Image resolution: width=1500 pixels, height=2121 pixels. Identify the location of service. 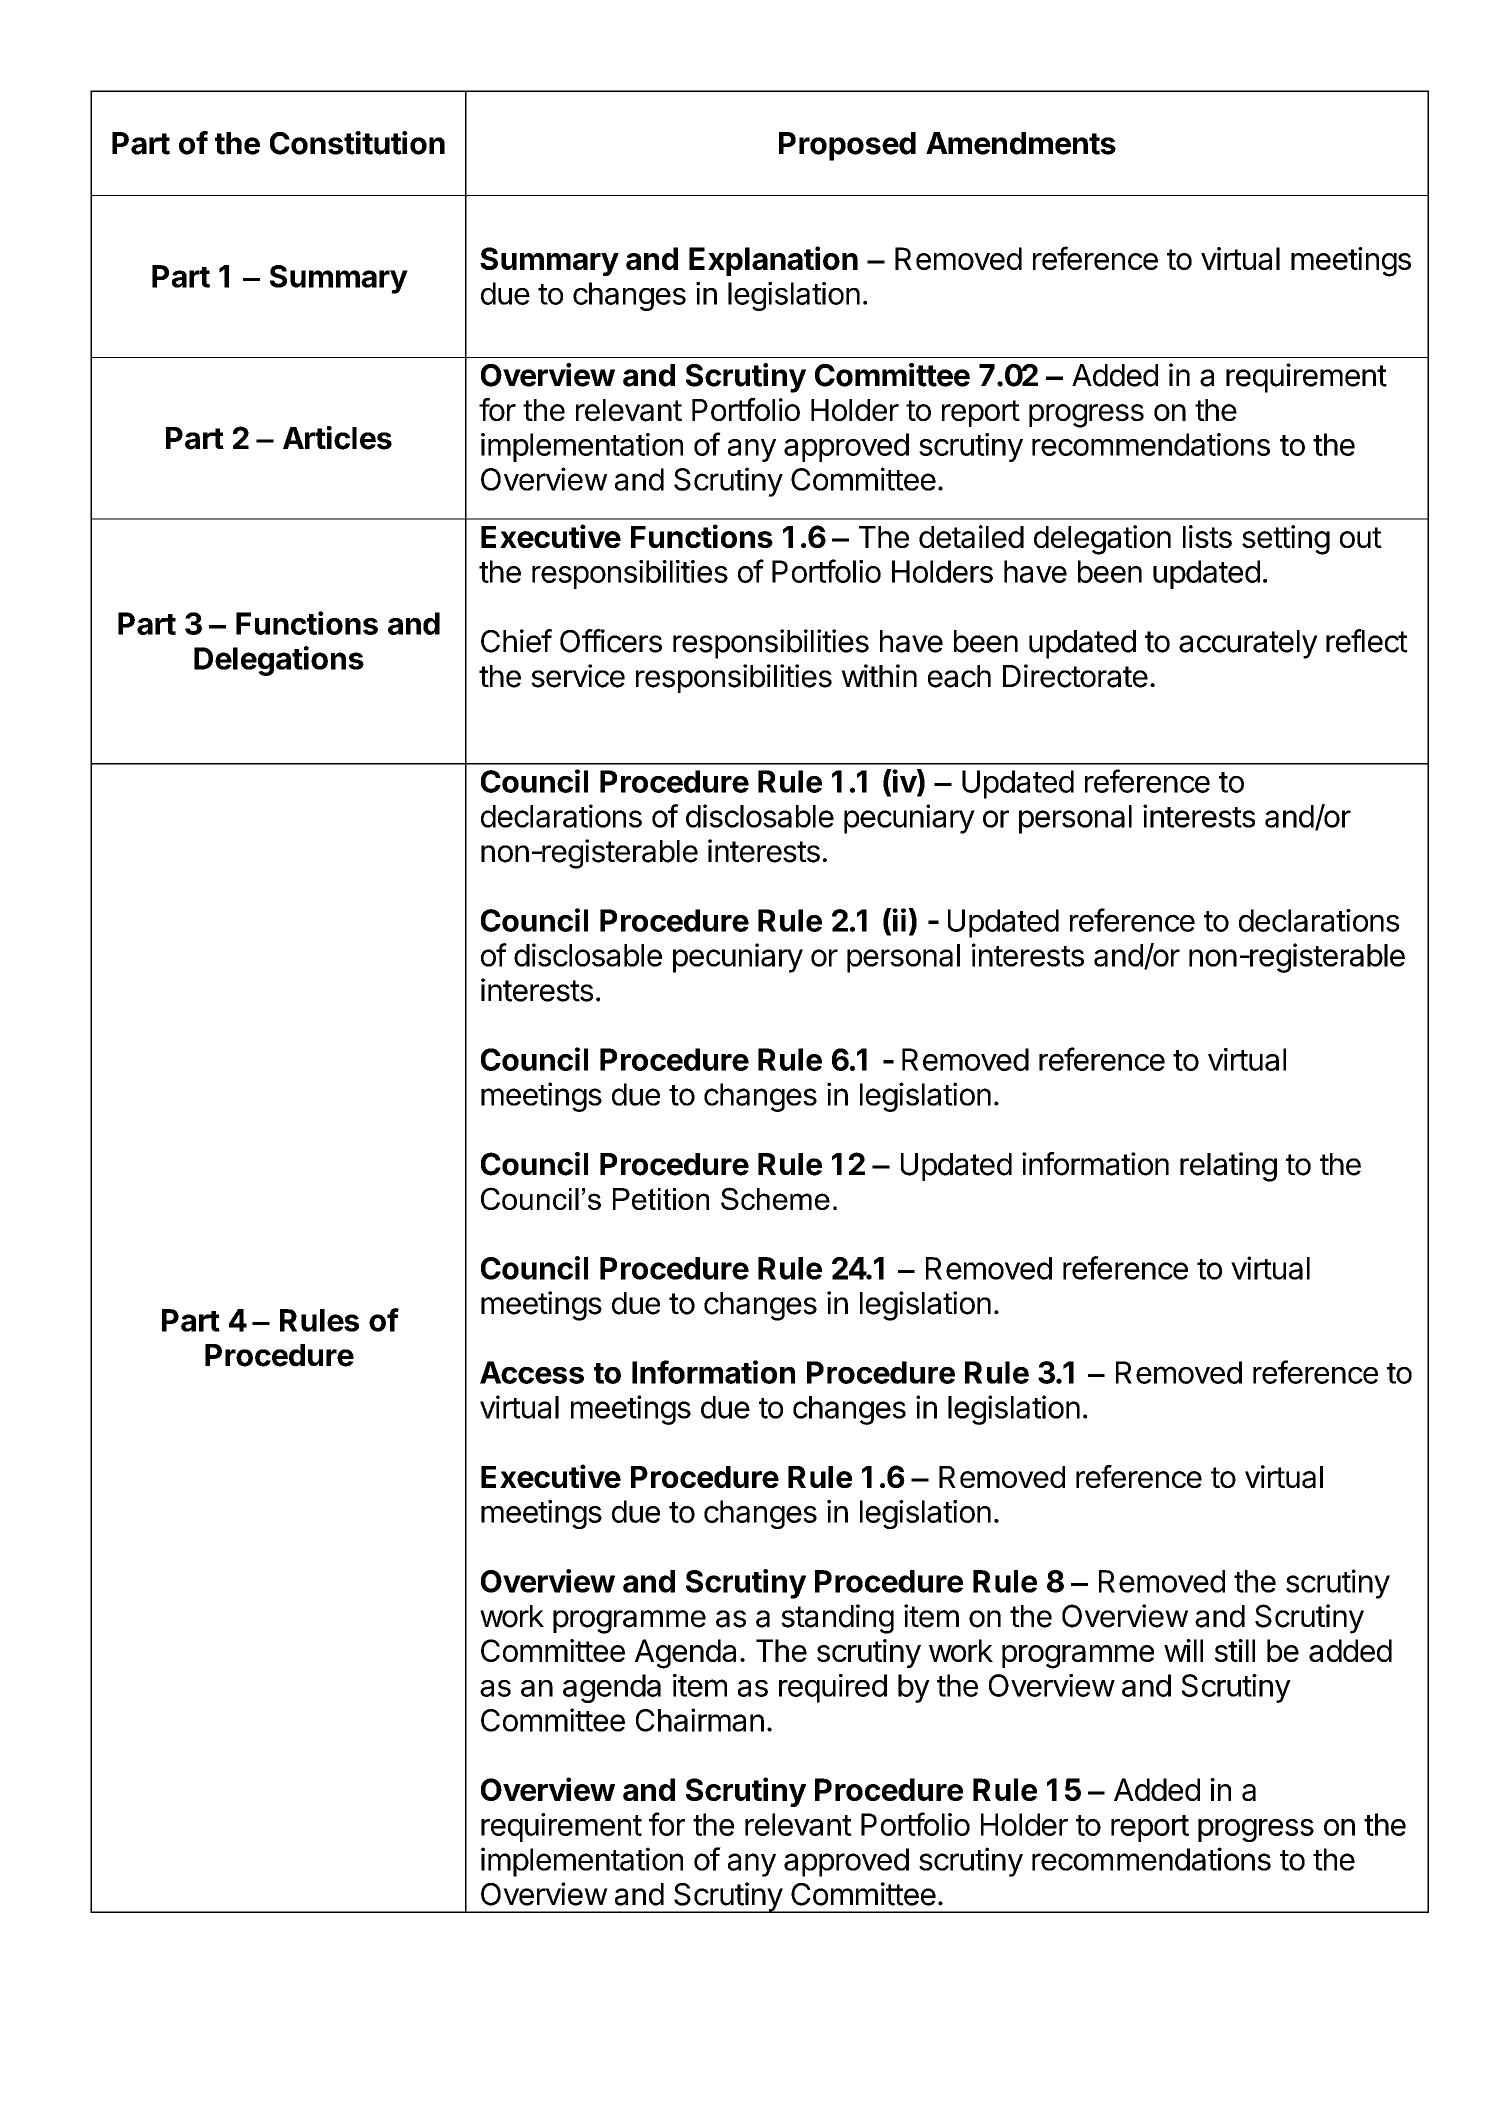
(578, 676).
